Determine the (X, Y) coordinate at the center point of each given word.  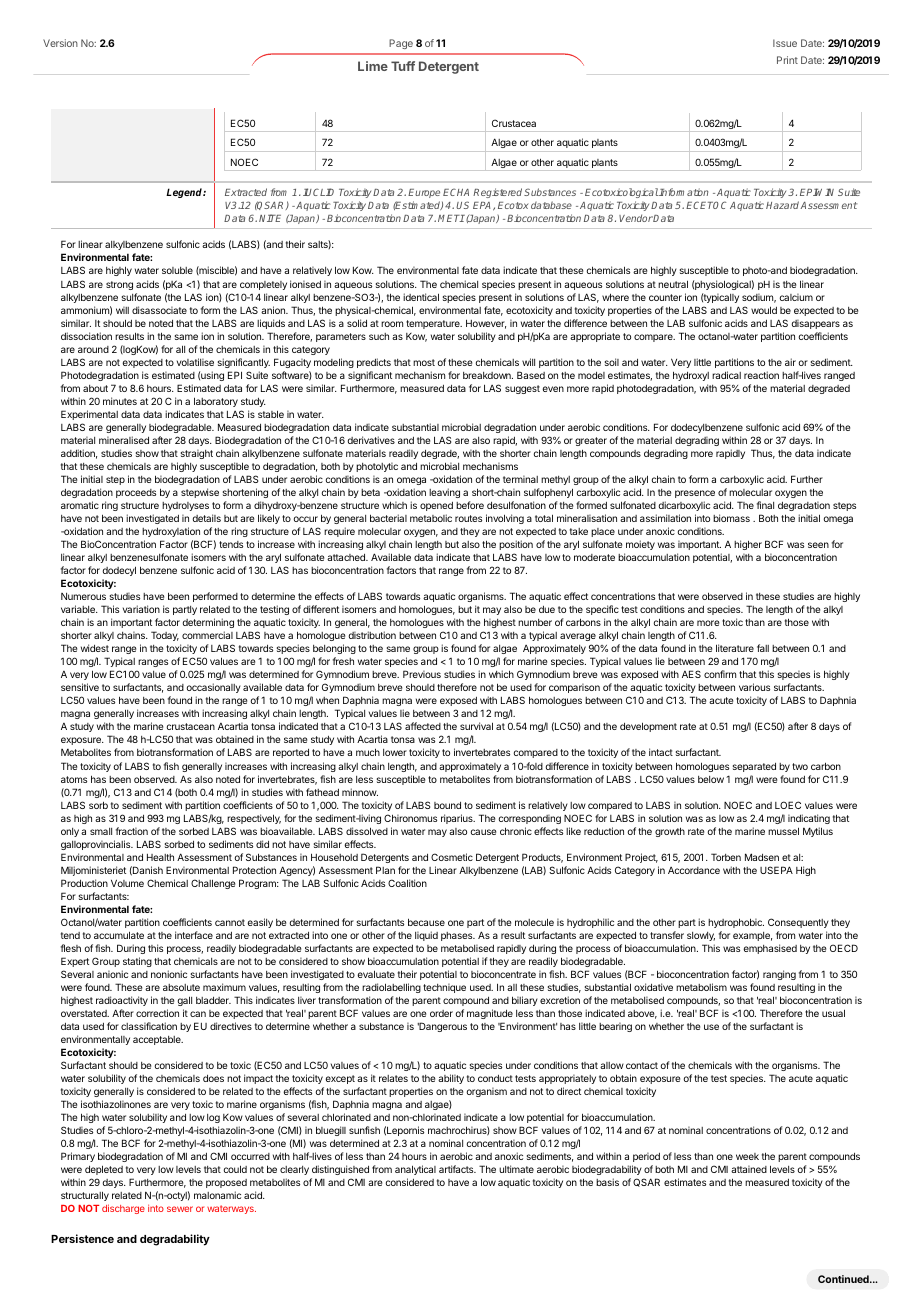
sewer (180, 1209)
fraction (132, 831)
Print (787, 60)
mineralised (124, 440)
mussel (783, 831)
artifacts (457, 1169)
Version (60, 43)
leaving (444, 493)
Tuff (403, 66)
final (765, 505)
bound (447, 805)
